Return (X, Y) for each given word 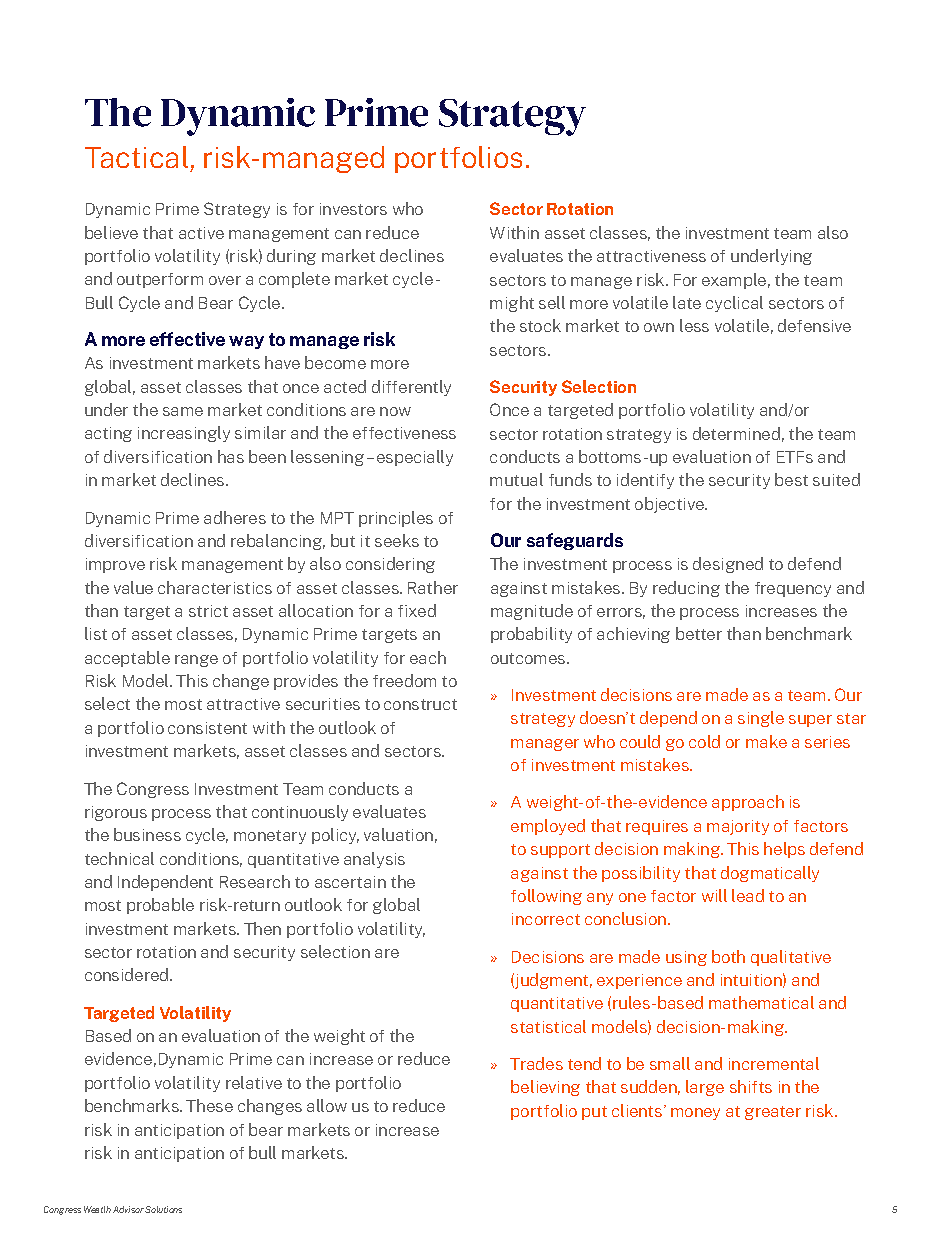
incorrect (546, 919)
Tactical (136, 157)
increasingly (184, 434)
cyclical (734, 304)
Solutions (163, 1209)
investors (353, 209)
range (196, 661)
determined (736, 433)
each (428, 657)
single (761, 719)
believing (545, 1088)
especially (415, 458)
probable (160, 906)
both (728, 956)
